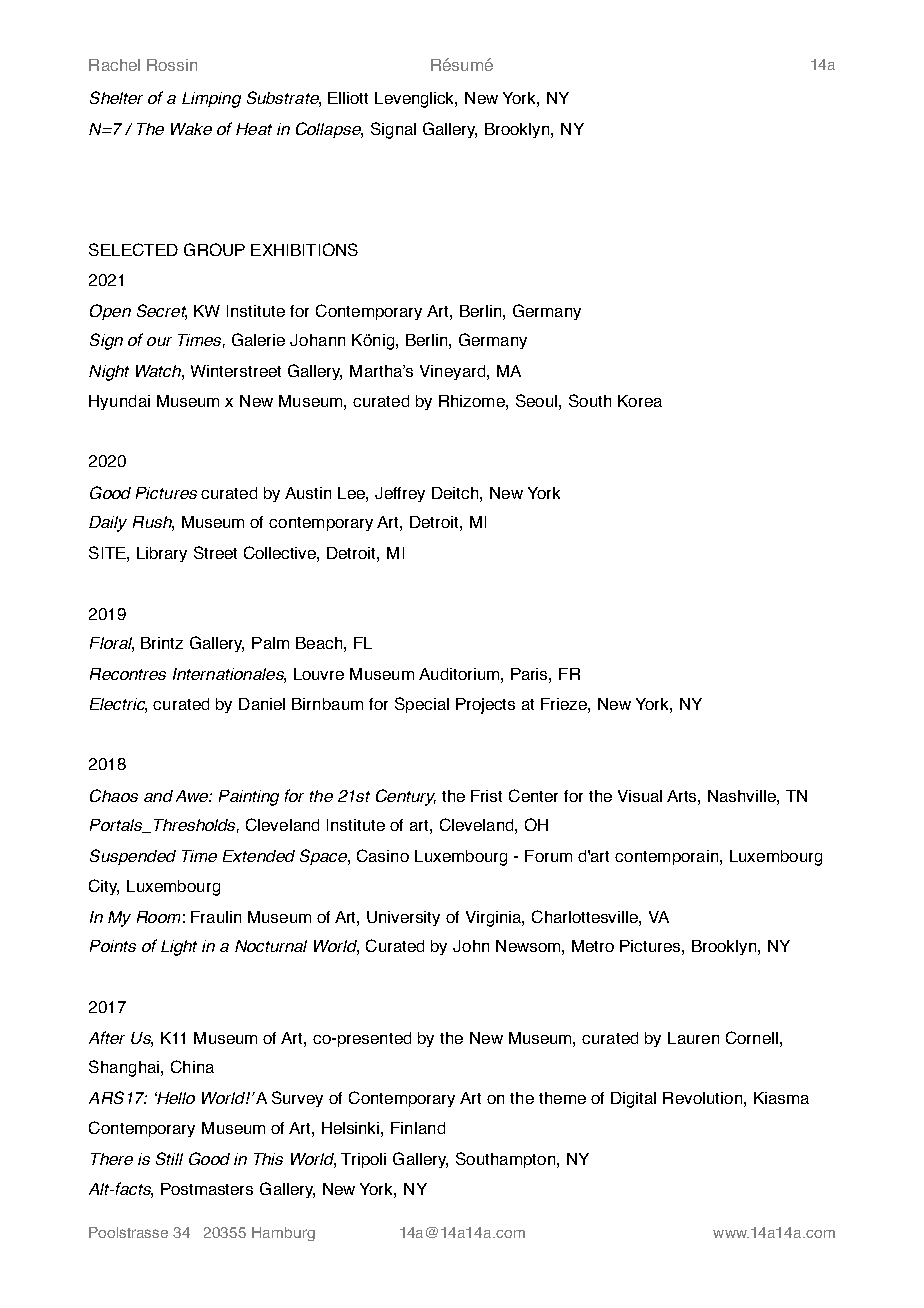 Image resolution: width=924 pixels, height=1308 pixels. I want to click on Century, so click(406, 797).
